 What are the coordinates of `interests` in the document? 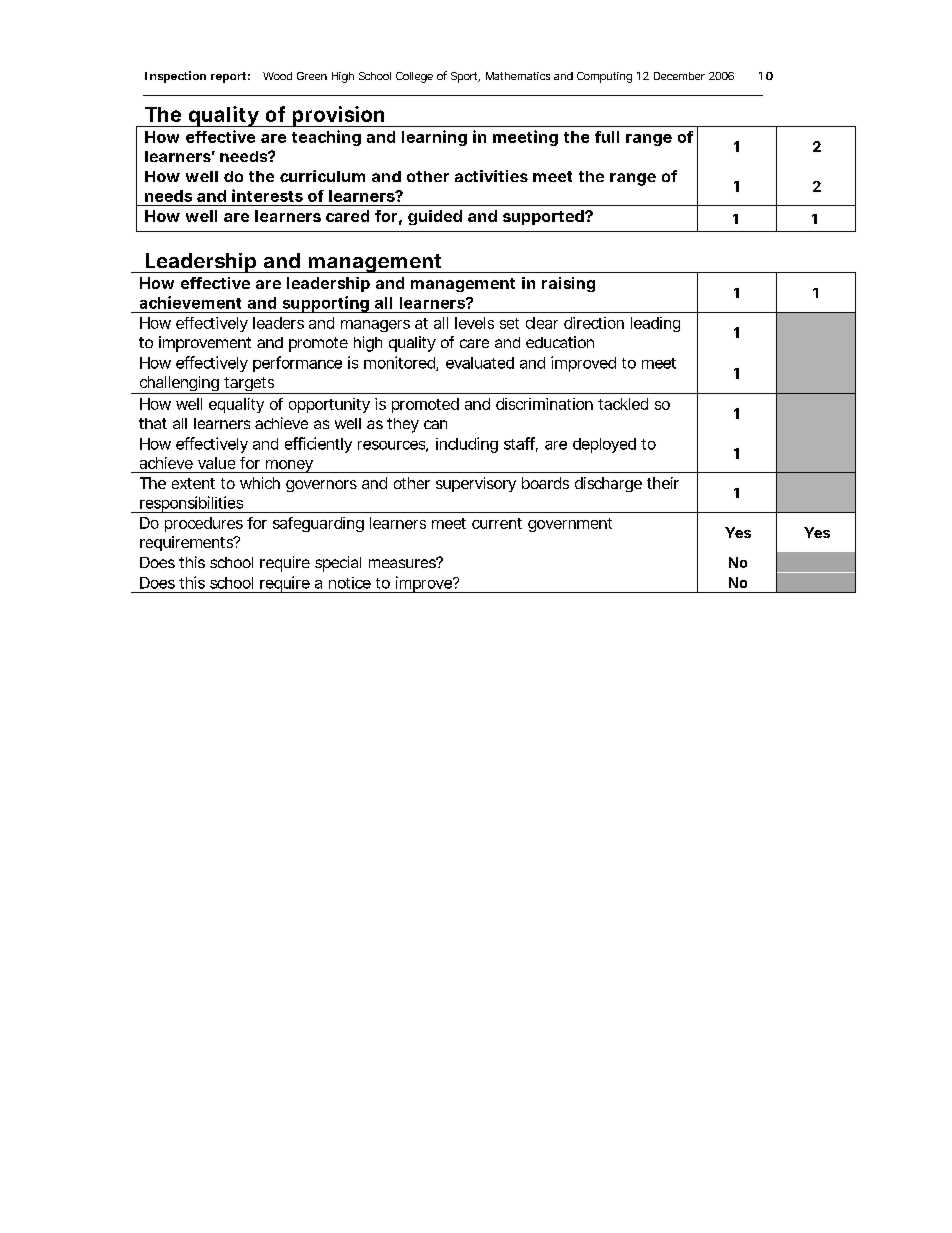 It's located at (267, 195).
